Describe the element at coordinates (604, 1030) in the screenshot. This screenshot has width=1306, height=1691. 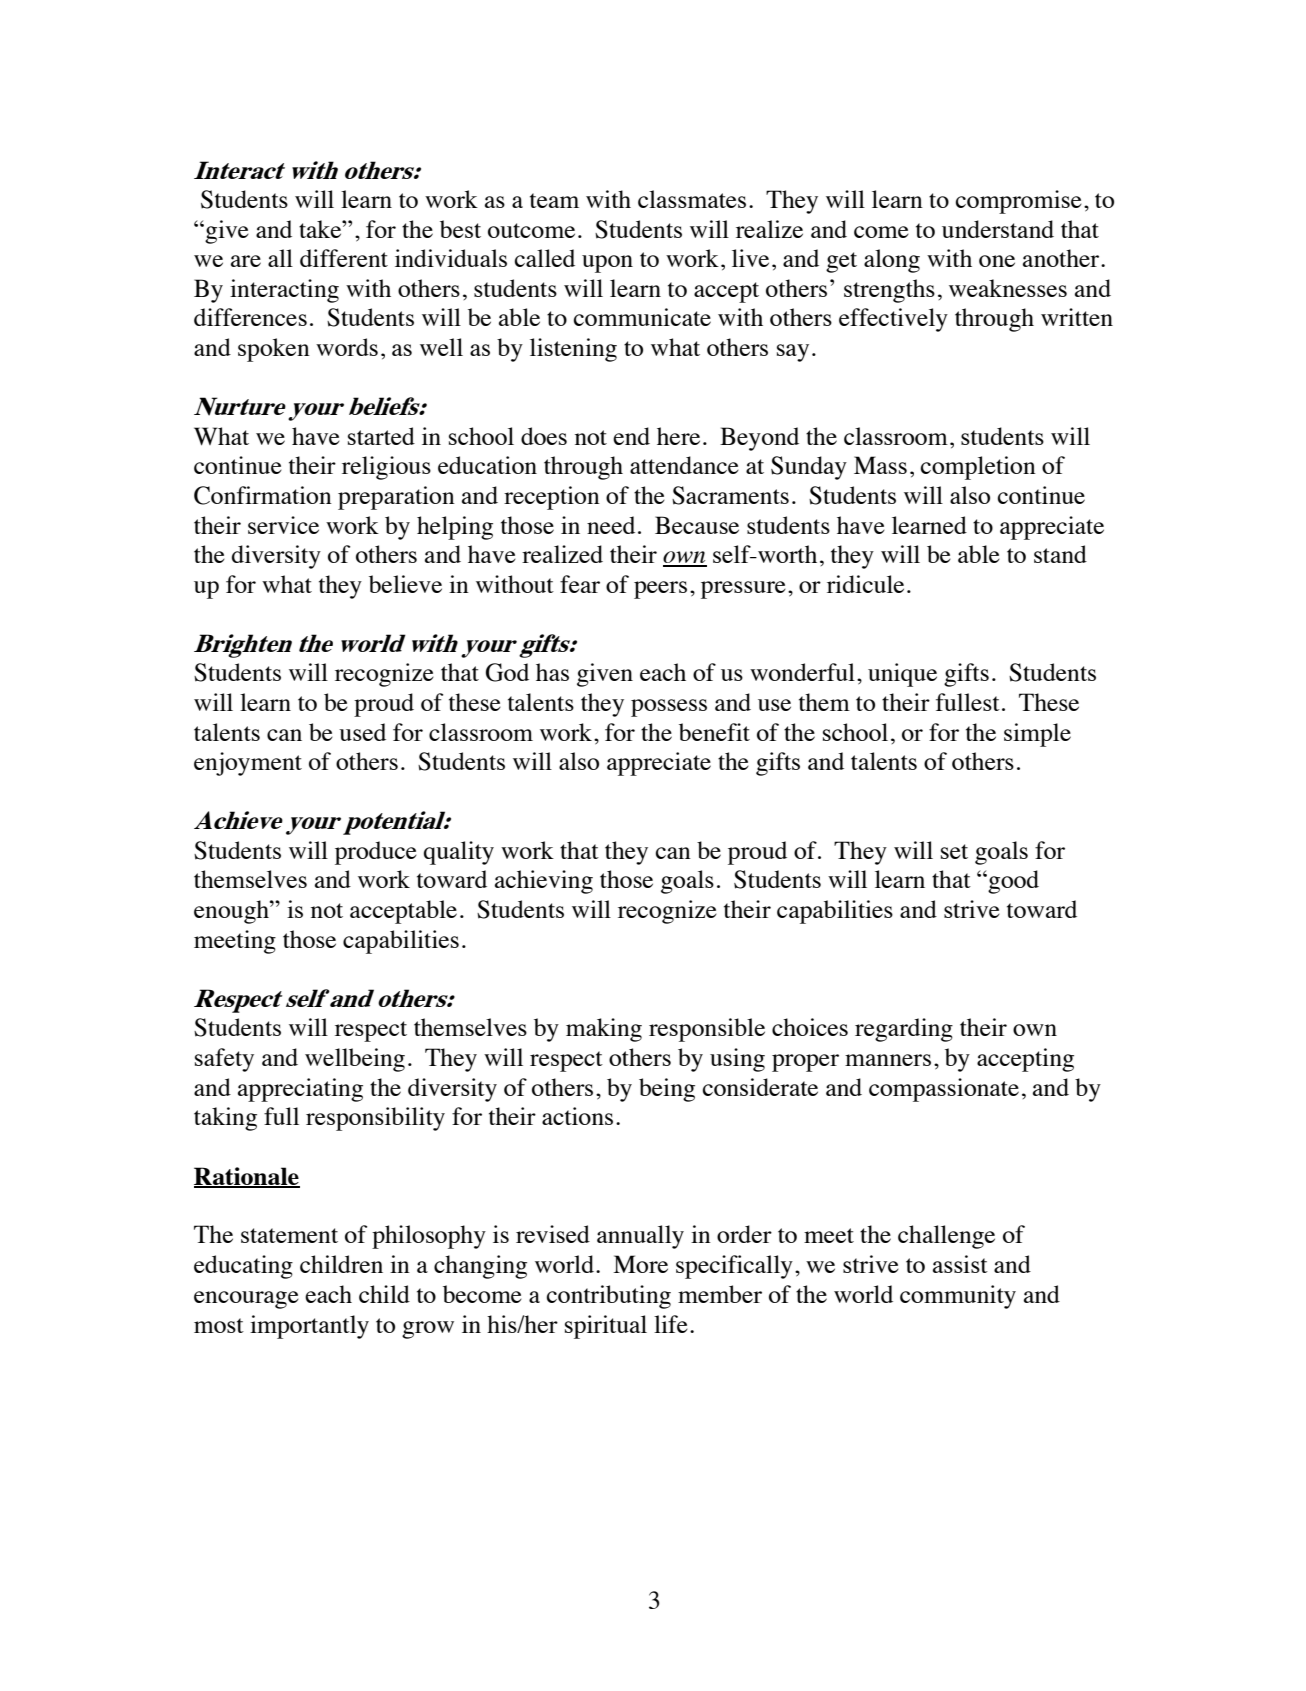
I see `making` at that location.
